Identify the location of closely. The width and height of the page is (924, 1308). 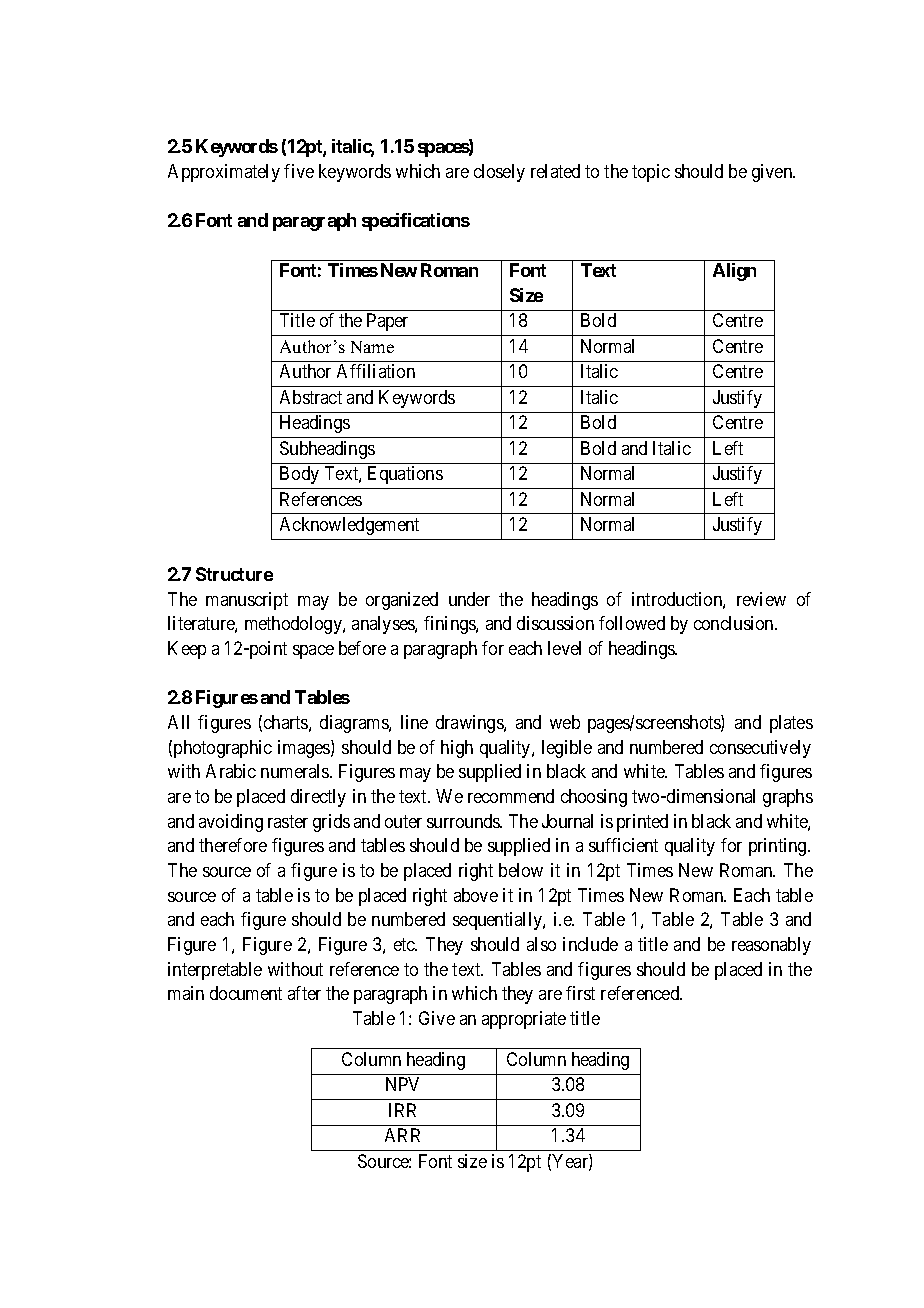
(499, 173).
